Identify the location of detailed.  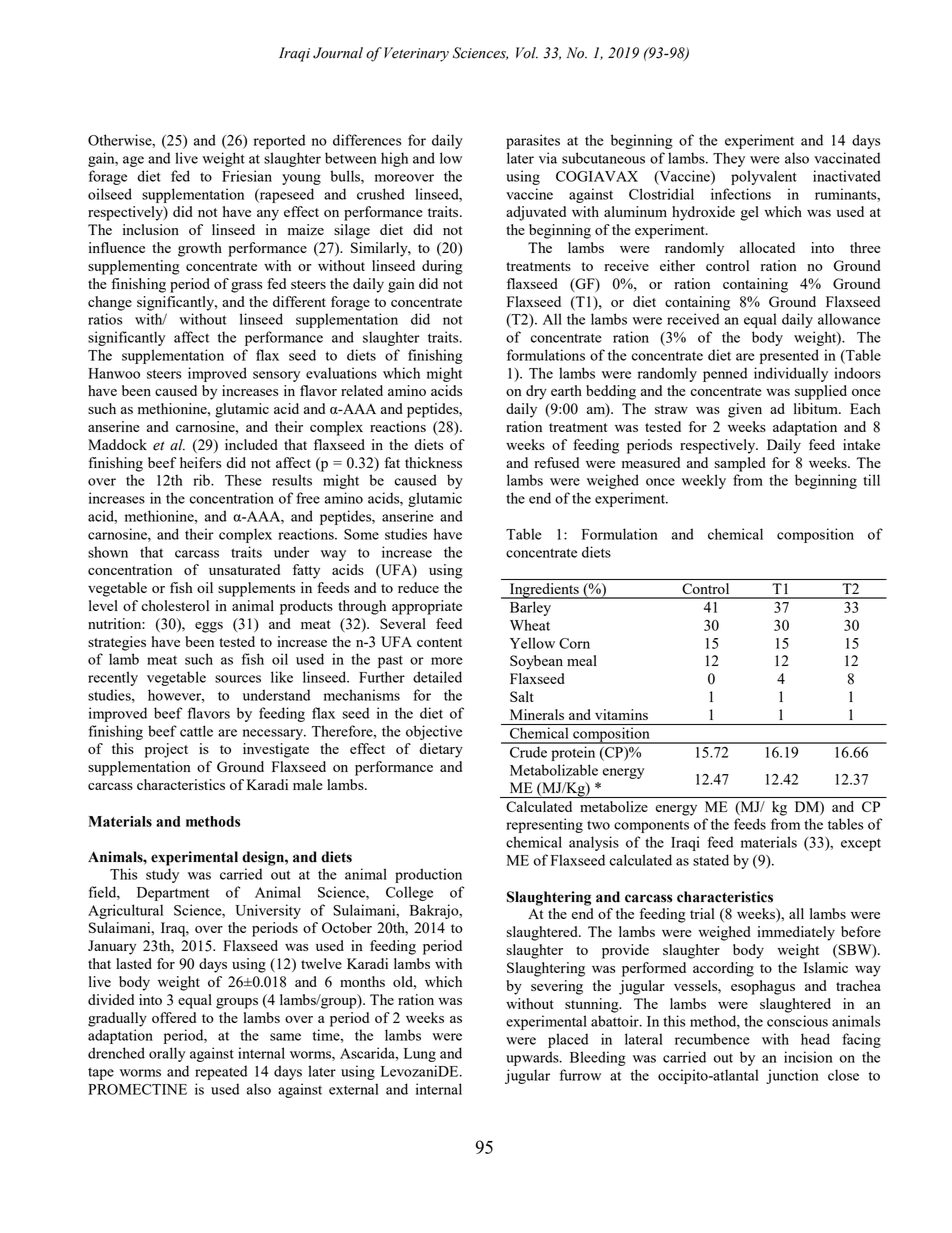
(437, 677).
